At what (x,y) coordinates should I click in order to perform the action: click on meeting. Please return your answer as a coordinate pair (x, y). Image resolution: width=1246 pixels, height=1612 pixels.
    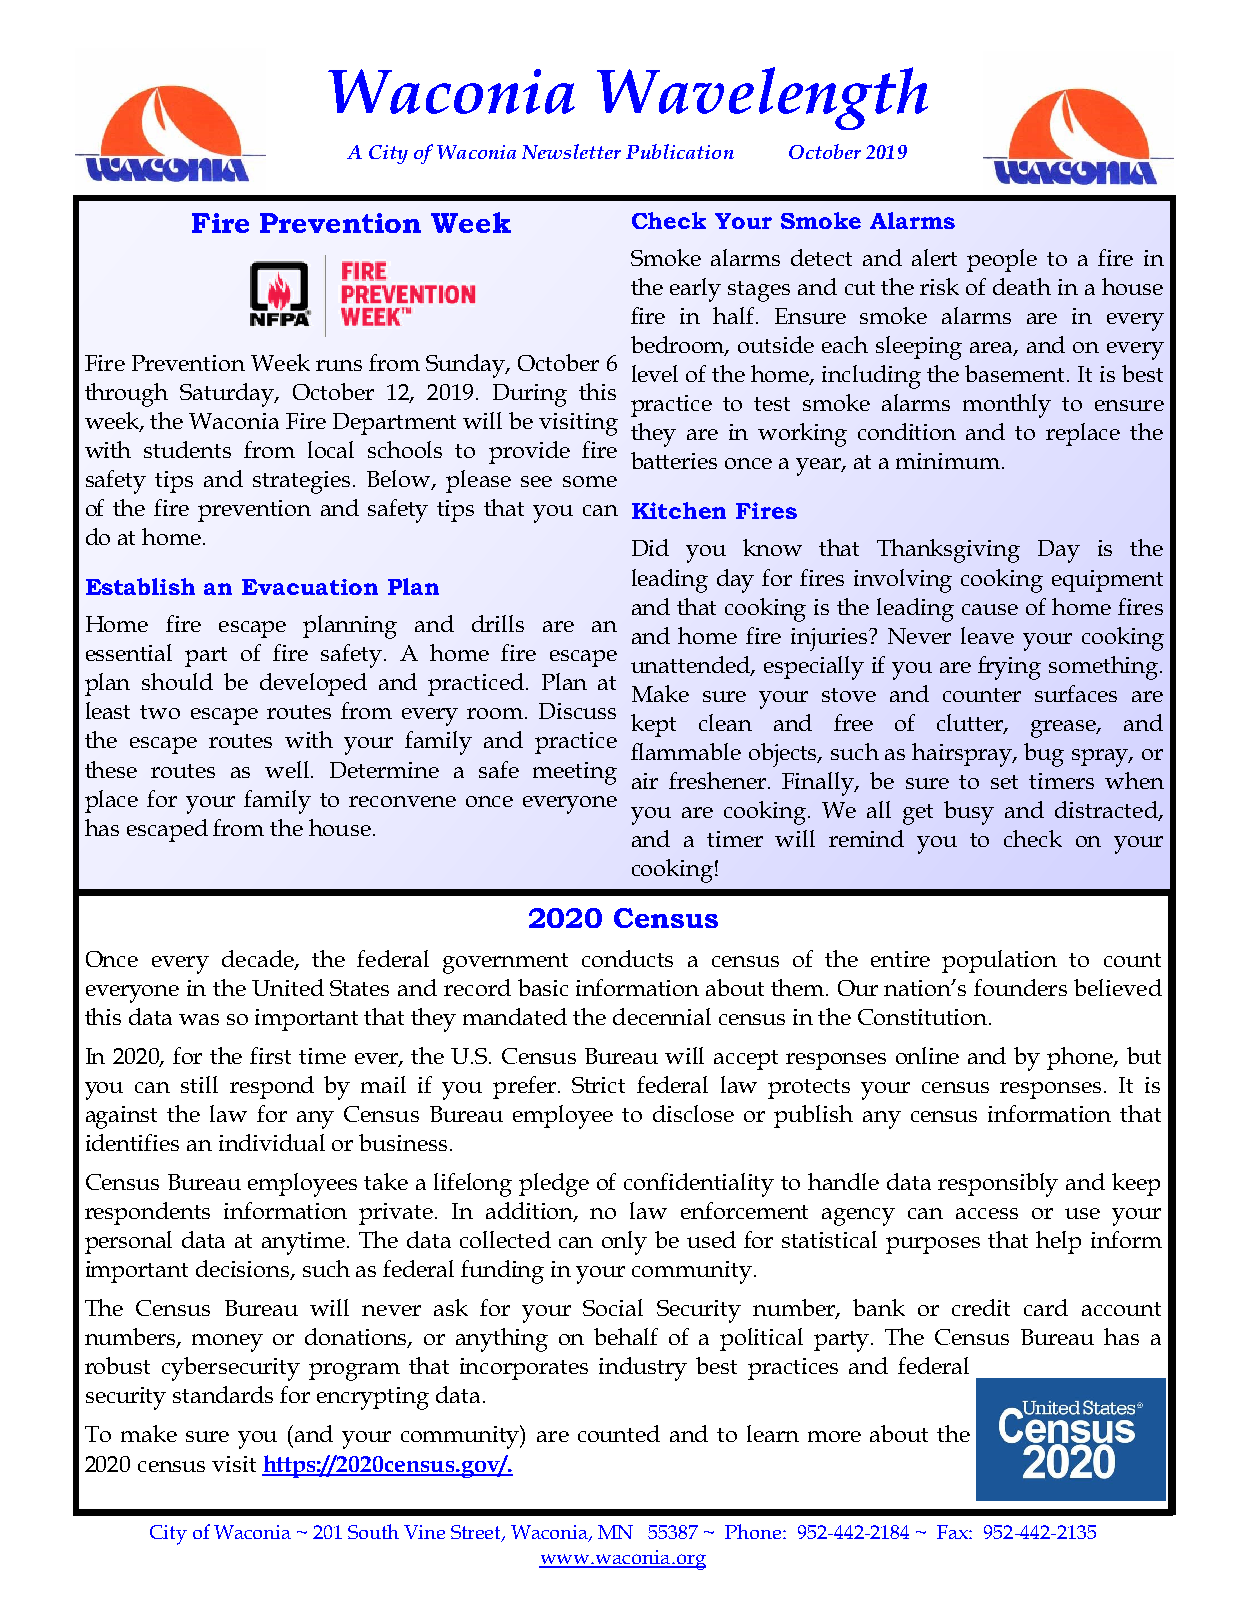
    Looking at the image, I should click on (575, 773).
